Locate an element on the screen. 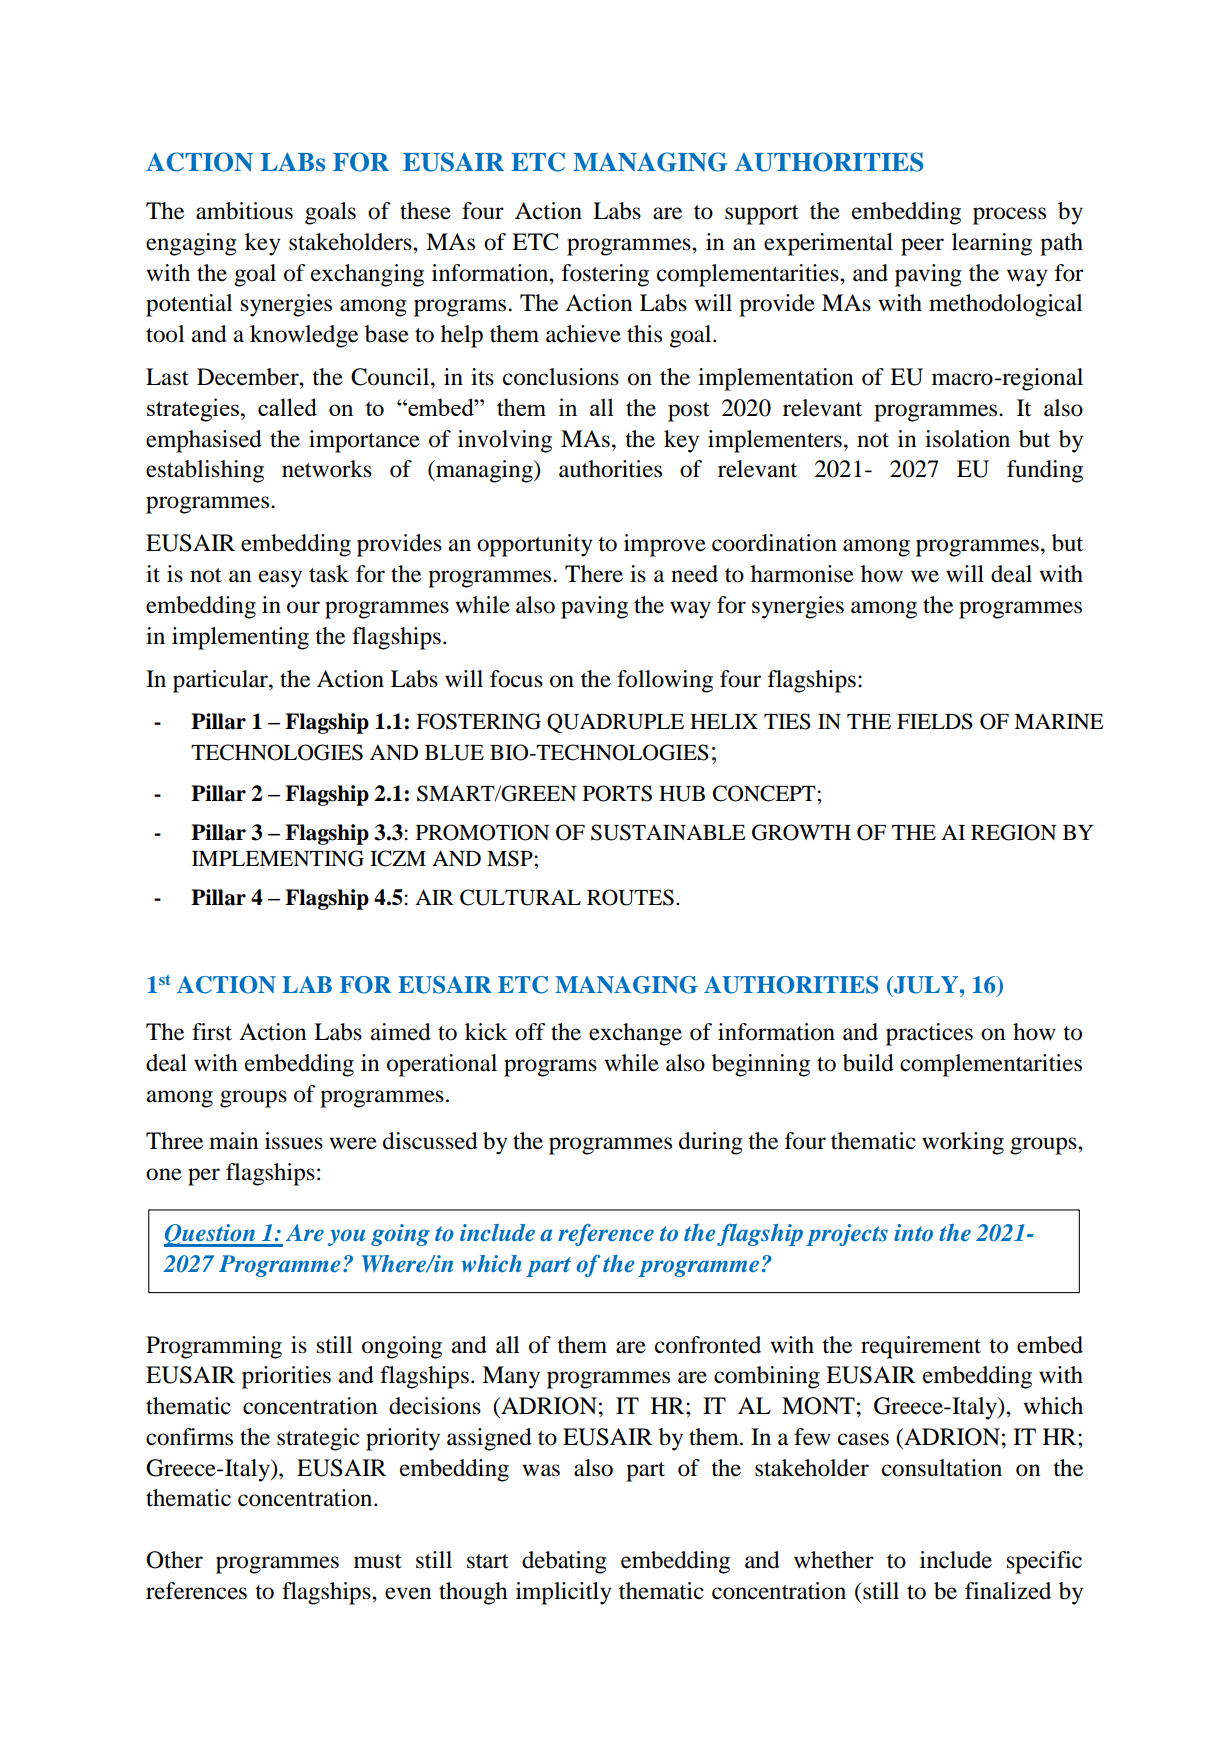 Image resolution: width=1230 pixels, height=1740 pixels. peer is located at coordinates (922, 247).
